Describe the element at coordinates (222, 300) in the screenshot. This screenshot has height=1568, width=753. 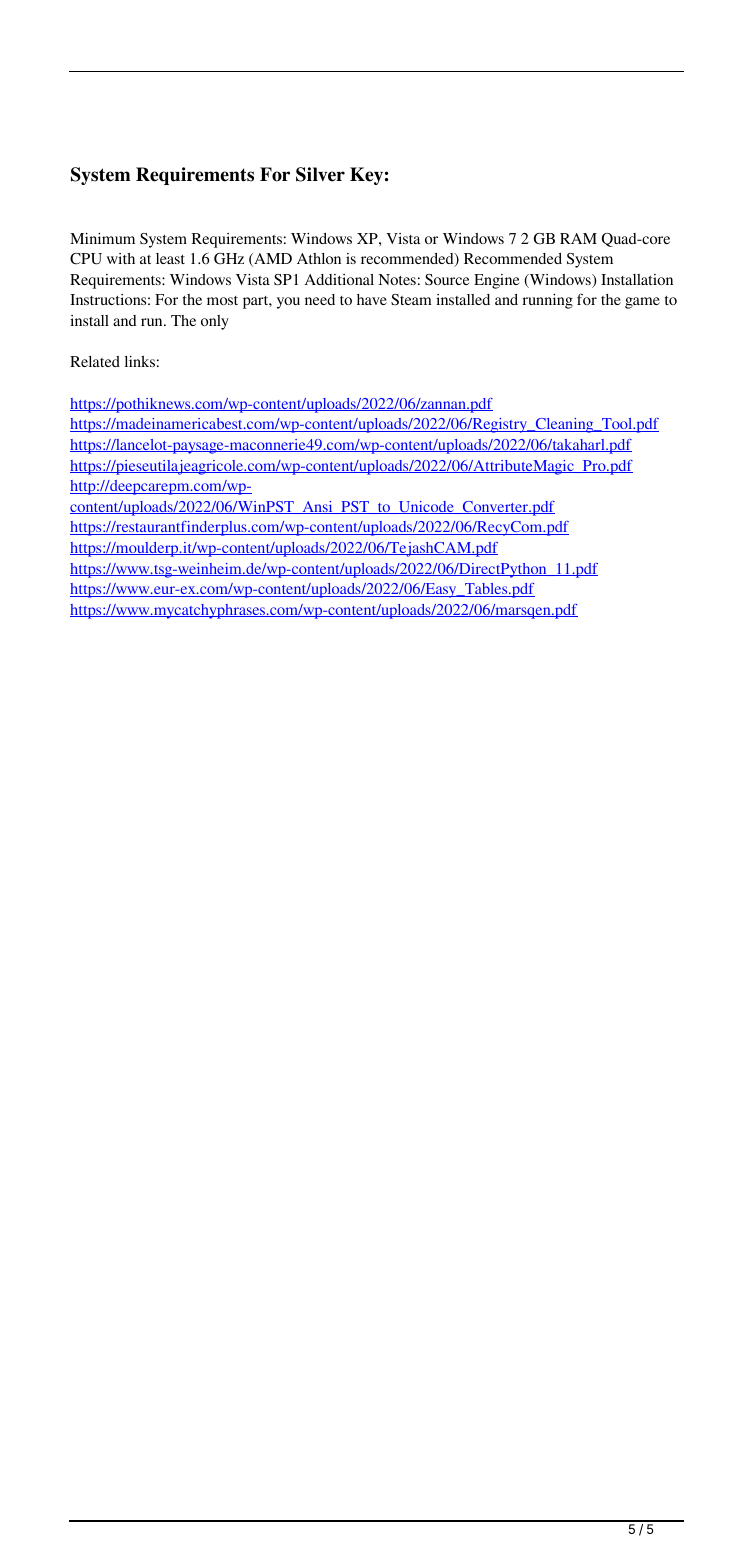
I see `most` at that location.
